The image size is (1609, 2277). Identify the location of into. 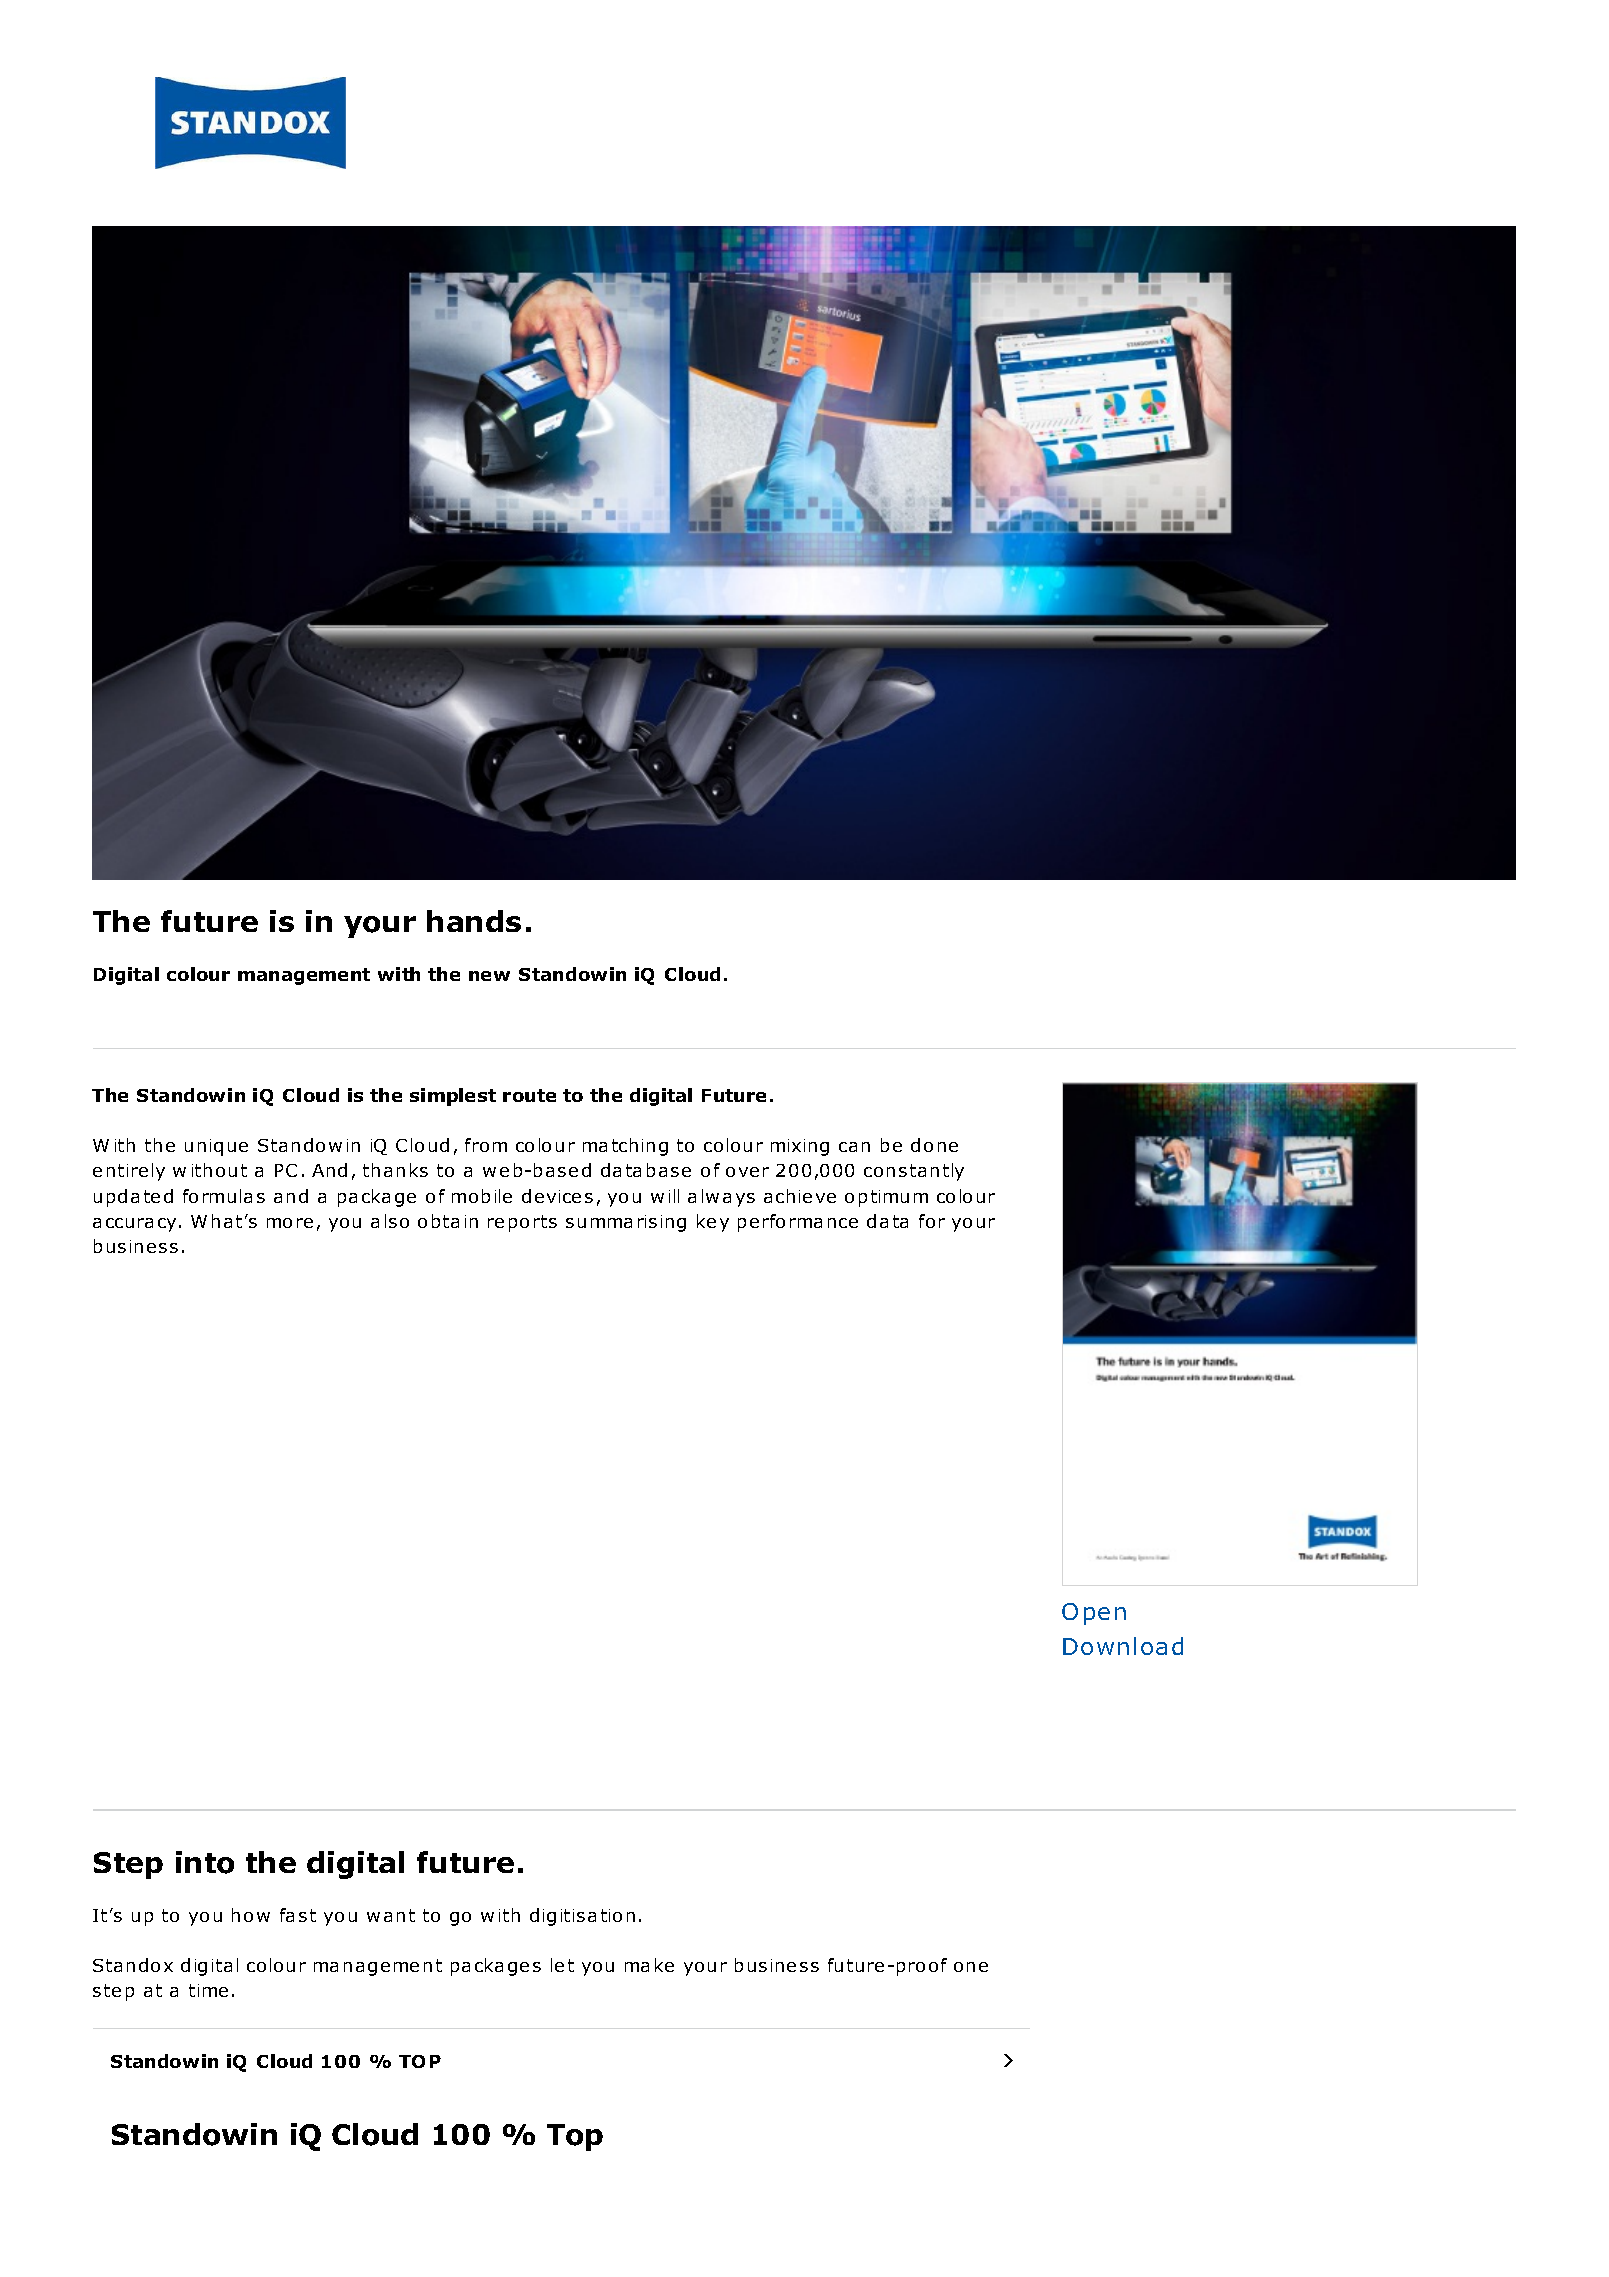
(205, 1862).
